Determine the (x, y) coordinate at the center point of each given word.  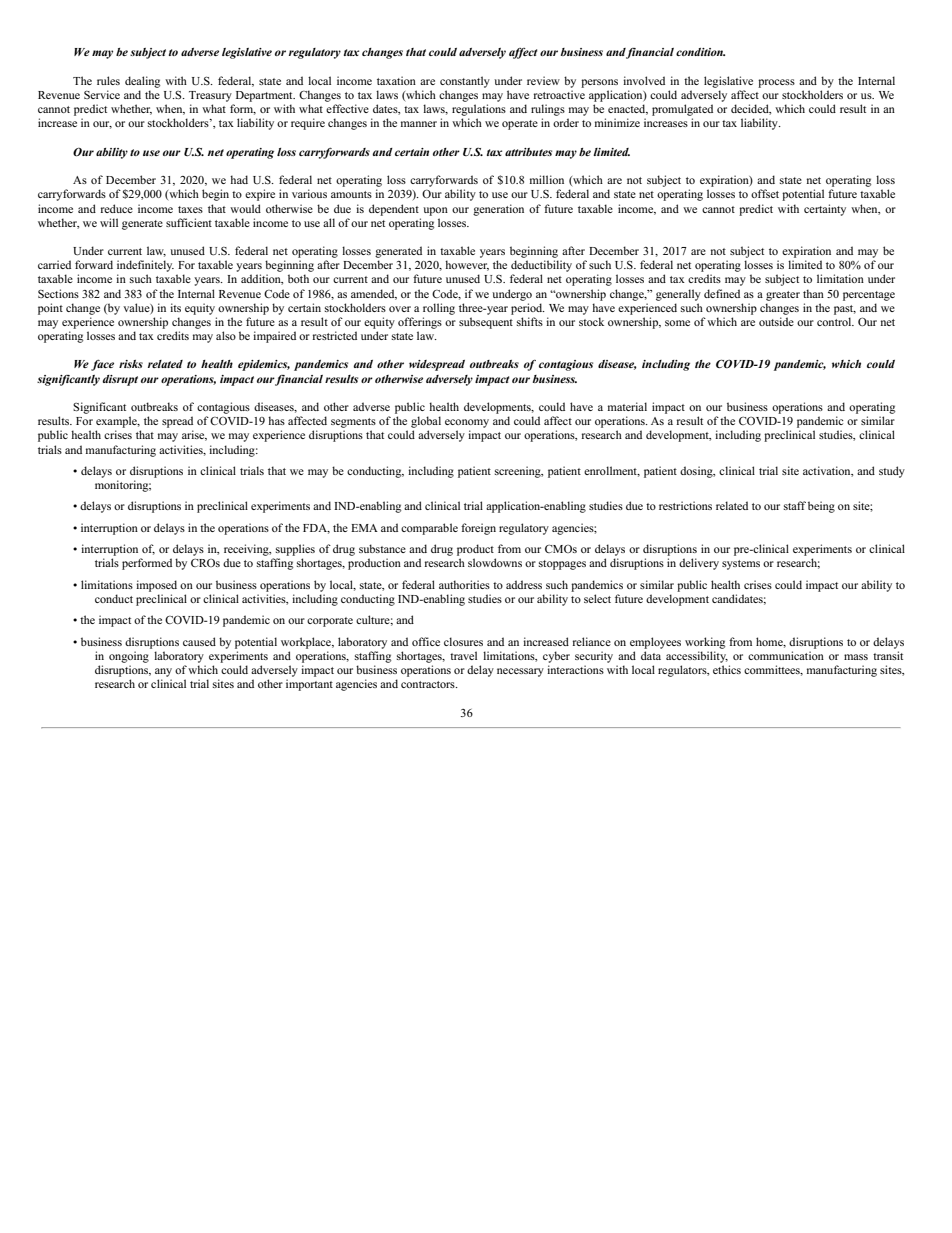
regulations (479, 110)
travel (463, 655)
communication (786, 655)
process (776, 83)
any (163, 672)
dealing (142, 82)
